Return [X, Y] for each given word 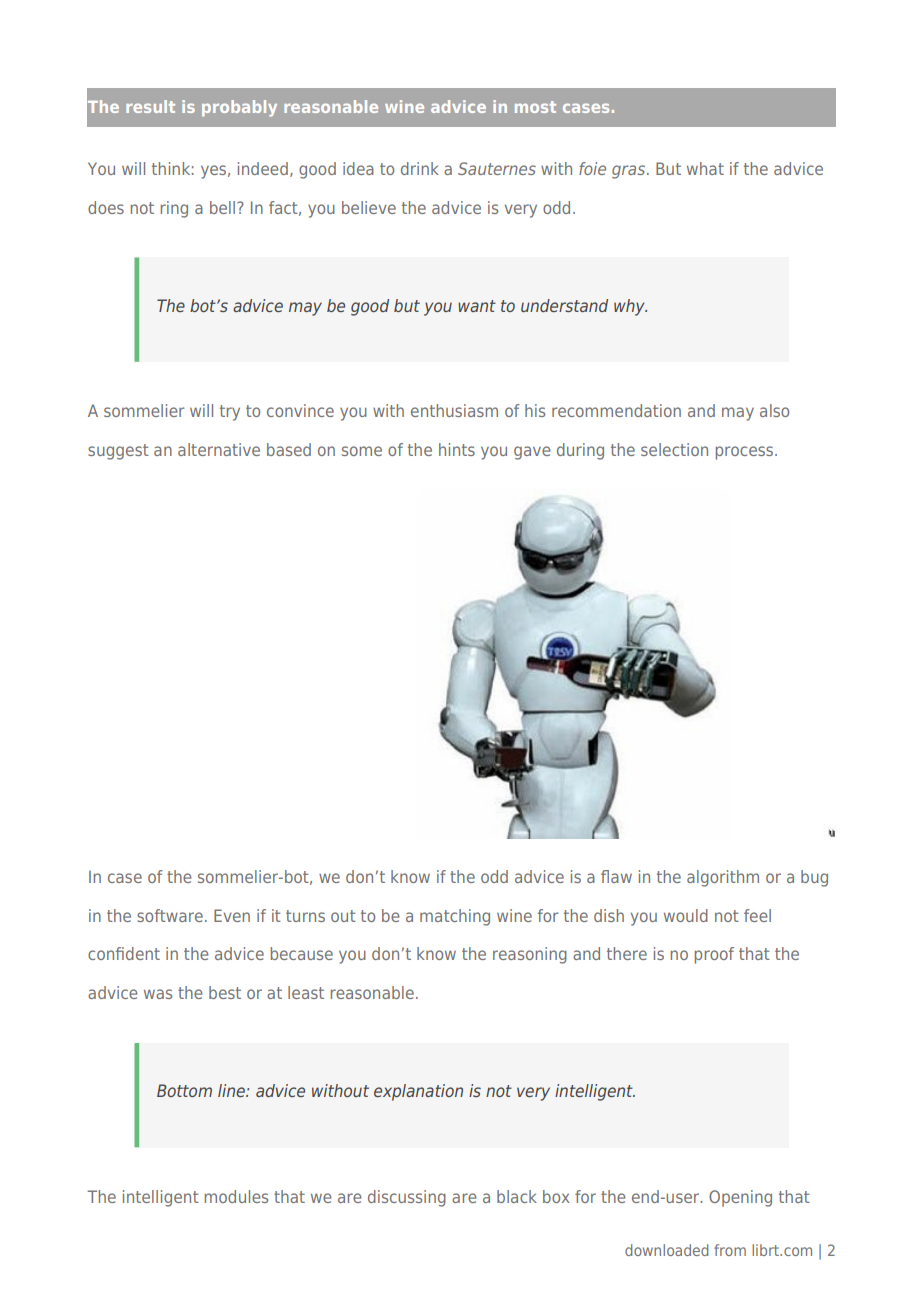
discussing [407, 1198]
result [150, 106]
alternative [219, 449]
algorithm [723, 878]
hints [457, 449]
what [705, 168]
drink [420, 168]
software [170, 915]
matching [455, 917]
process [746, 453]
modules [236, 1196]
